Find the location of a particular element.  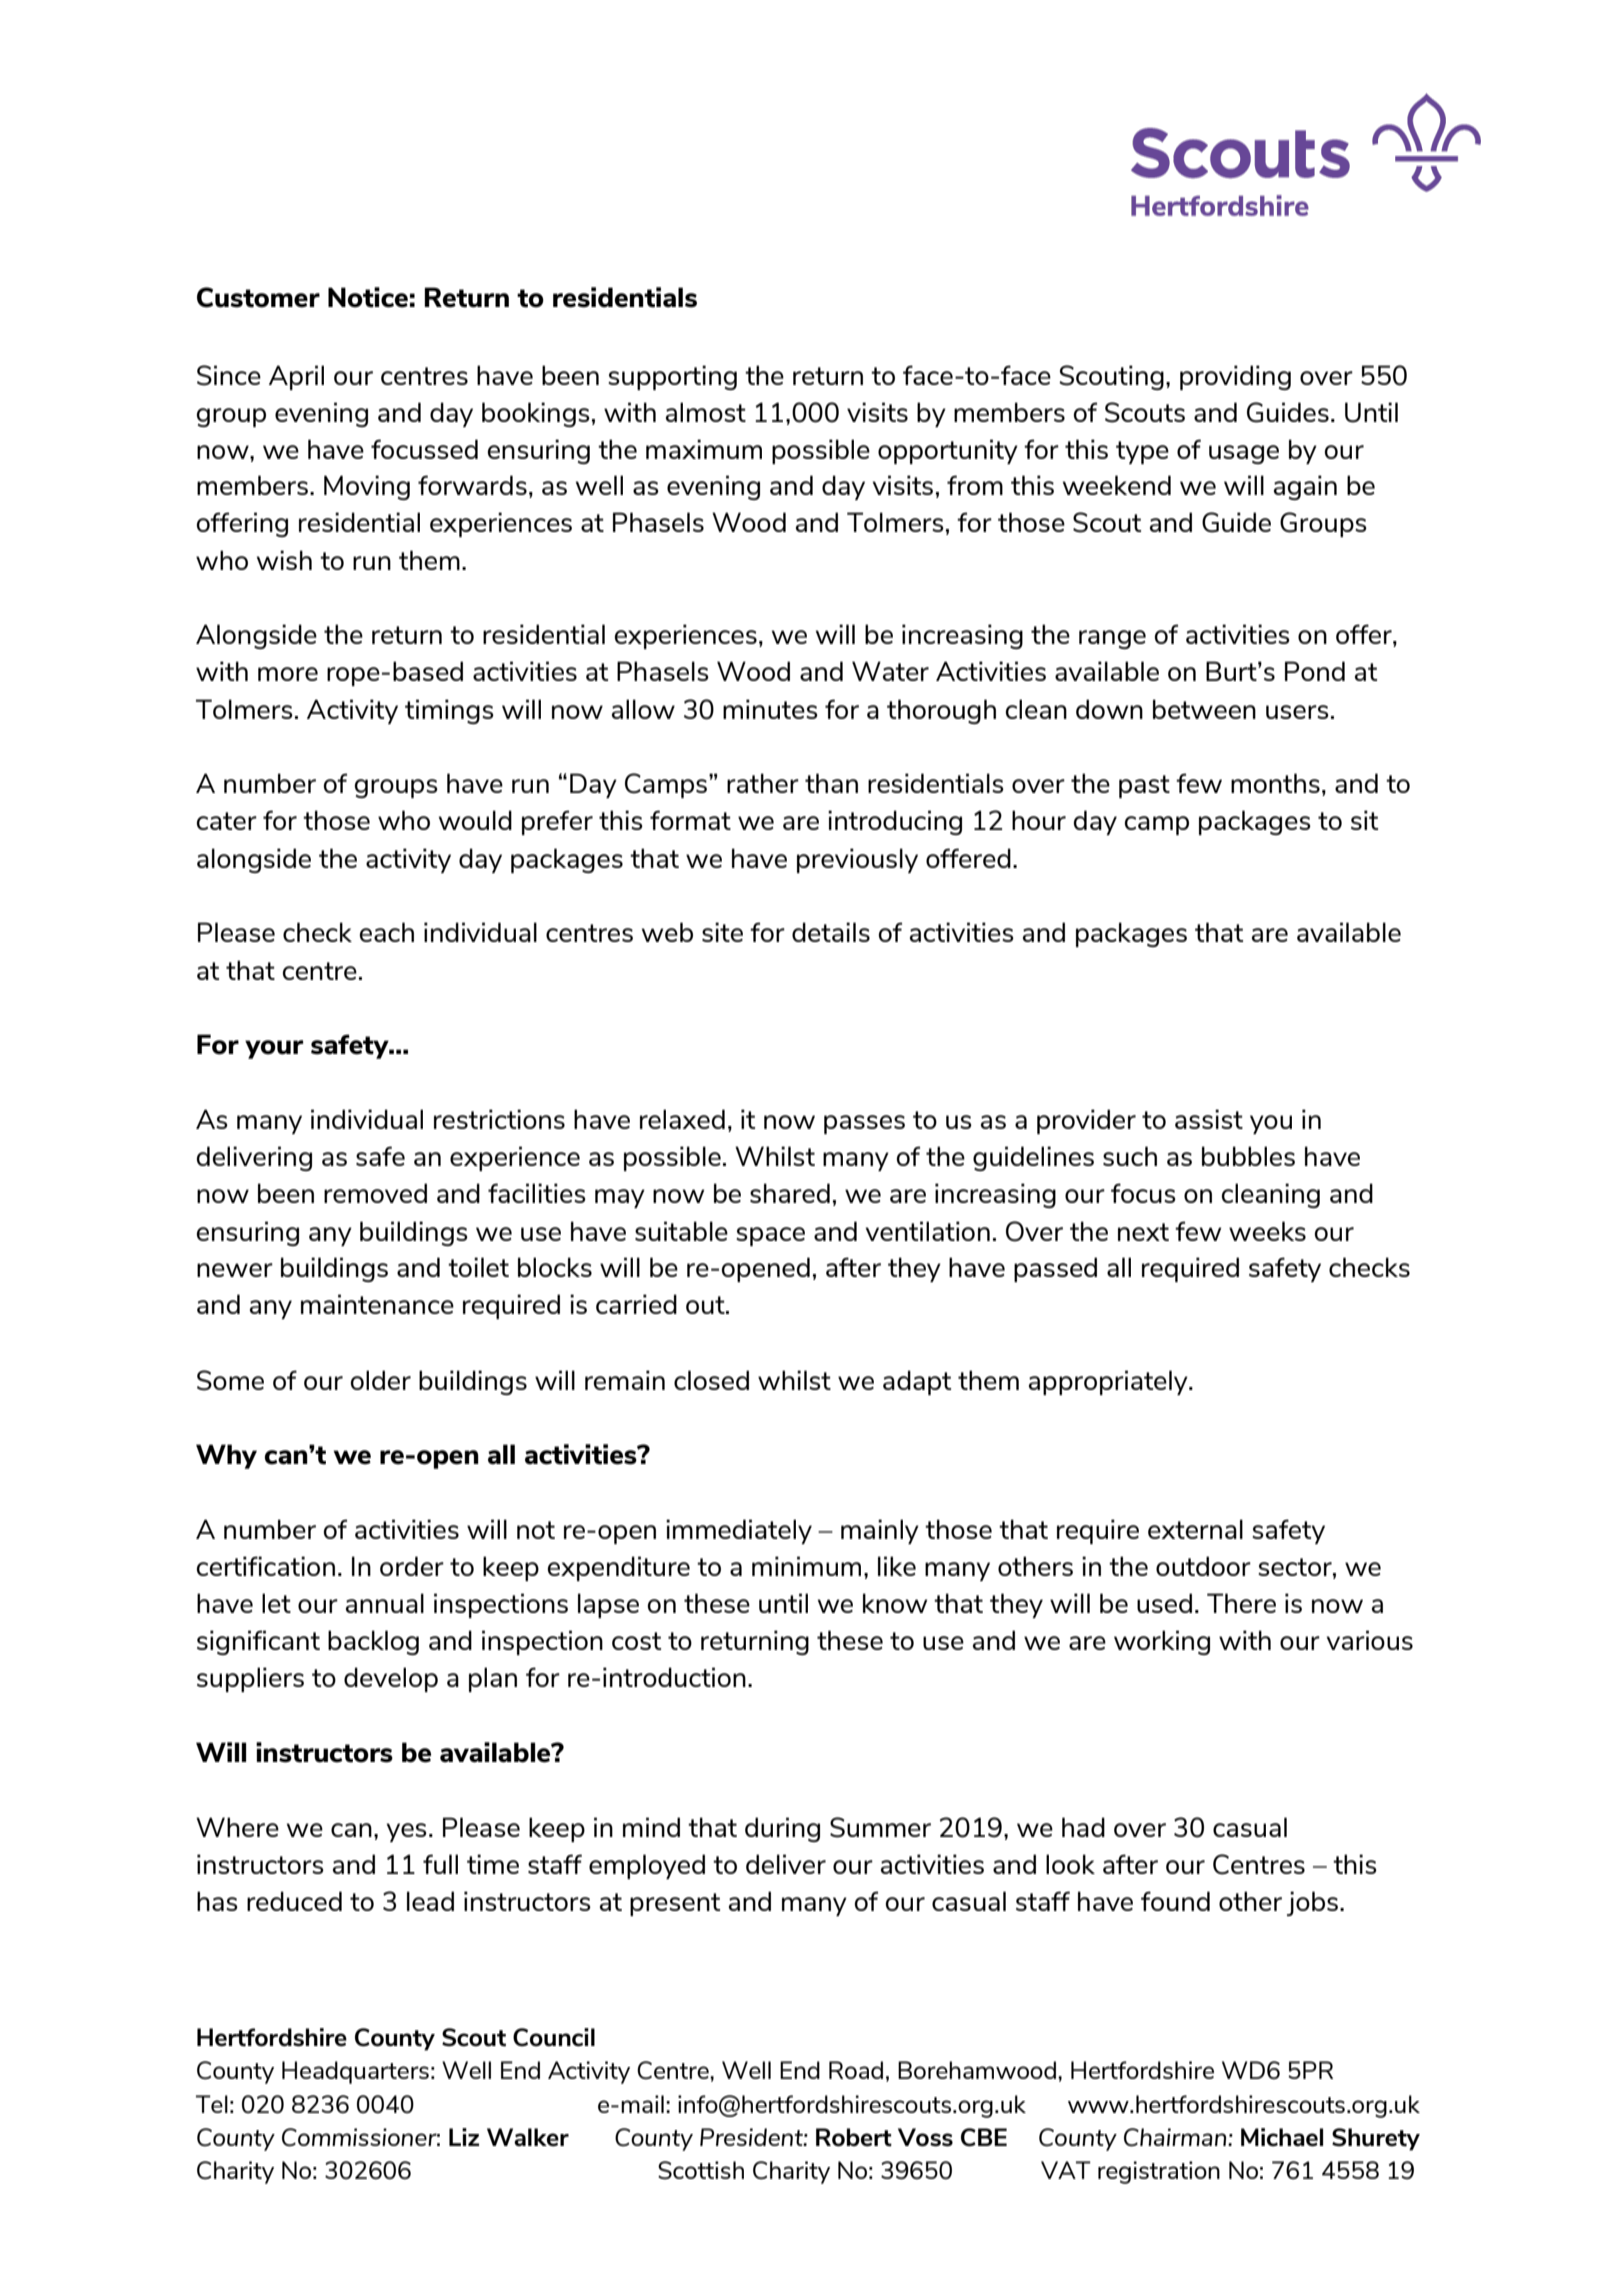

removed is located at coordinates (375, 1193).
